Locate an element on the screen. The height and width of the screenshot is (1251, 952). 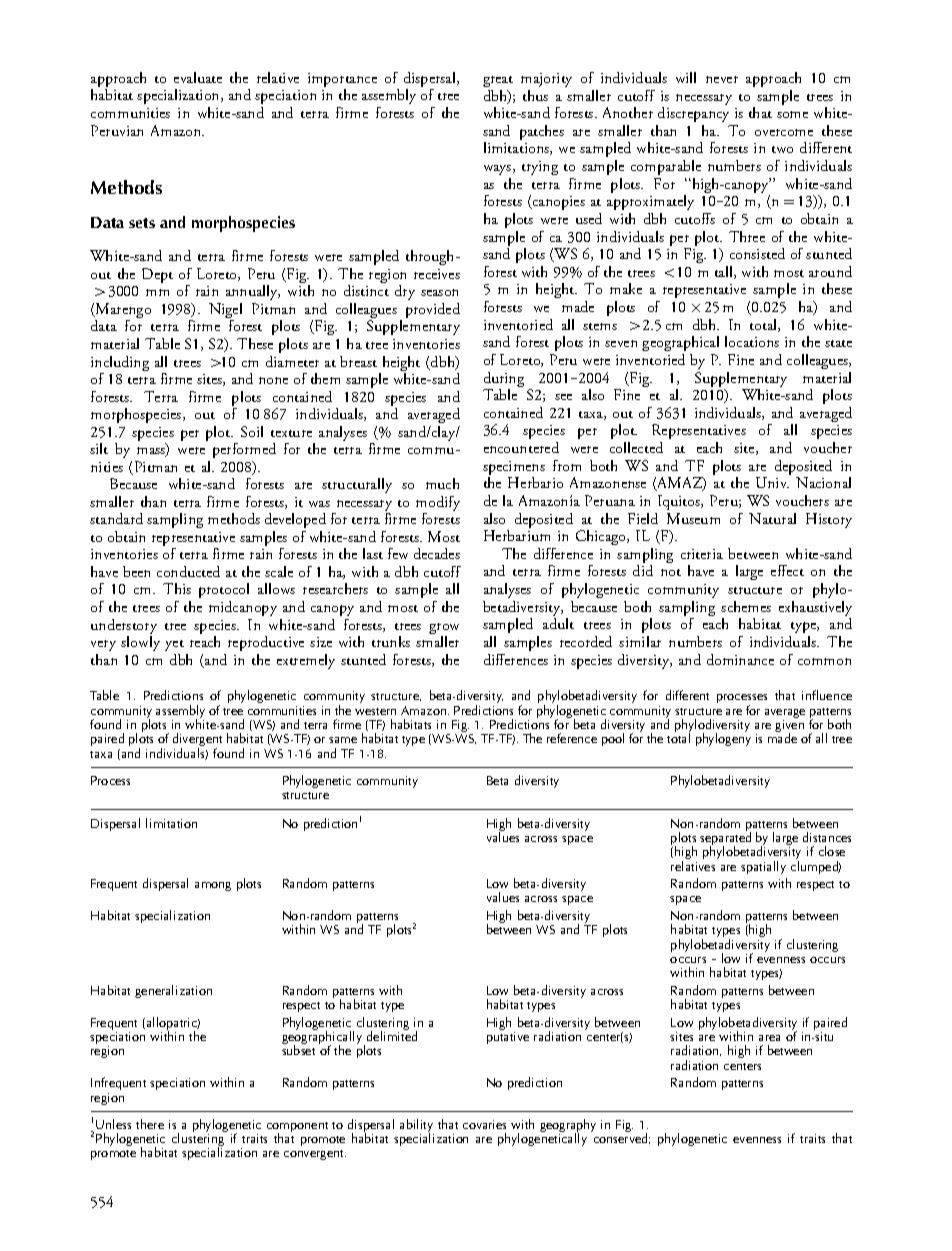
area is located at coordinates (769, 1038).
